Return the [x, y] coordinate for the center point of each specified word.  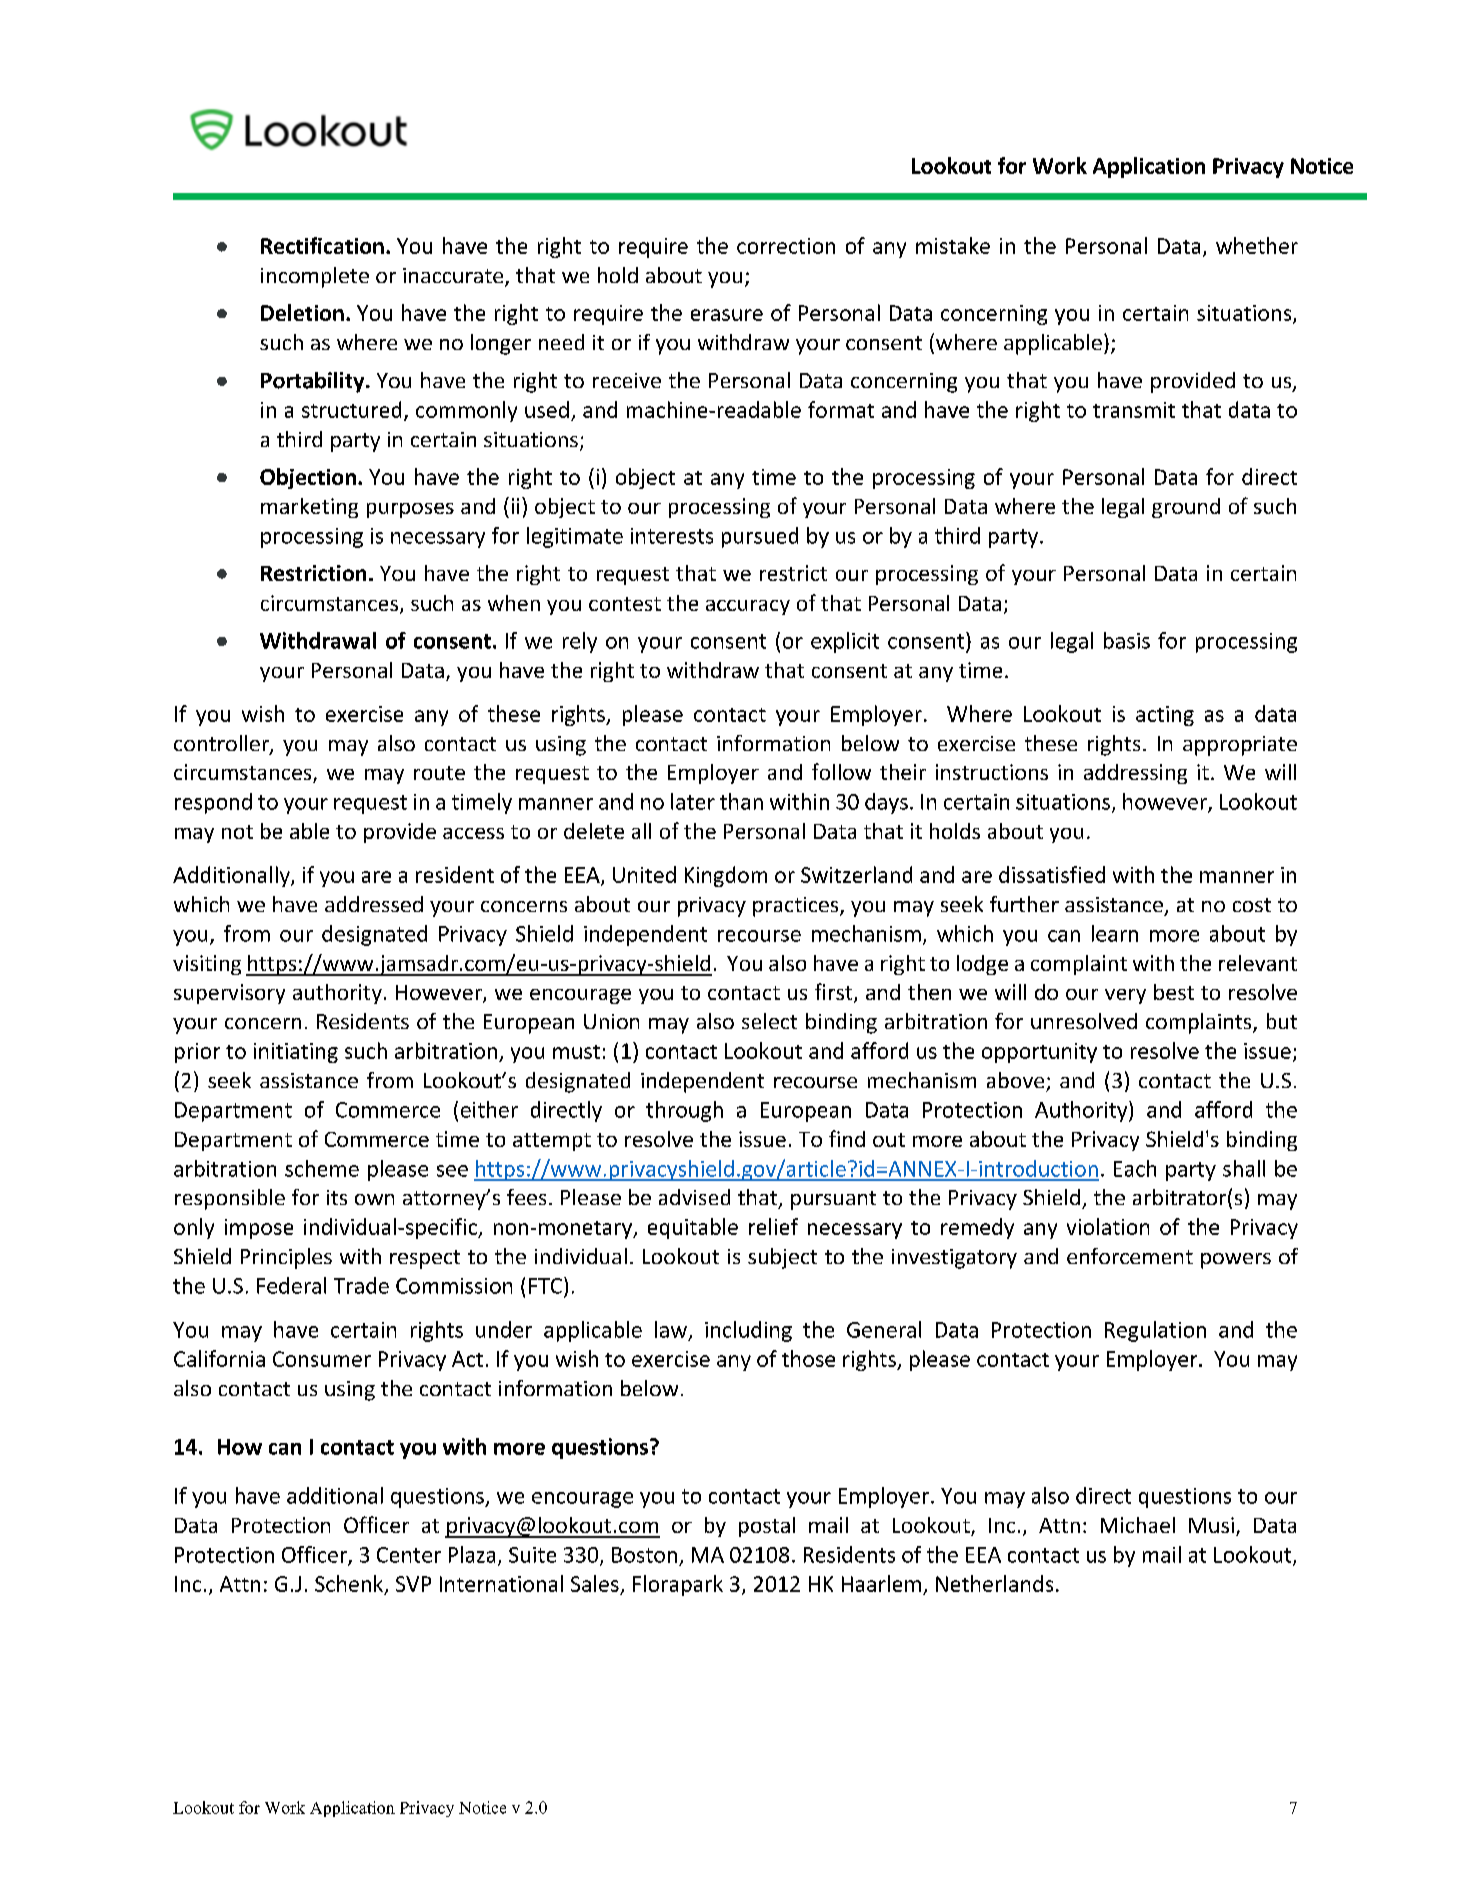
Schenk [350, 1585]
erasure [727, 315]
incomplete [315, 277]
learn [1115, 933]
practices [797, 907]
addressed [374, 904]
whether [1257, 245]
